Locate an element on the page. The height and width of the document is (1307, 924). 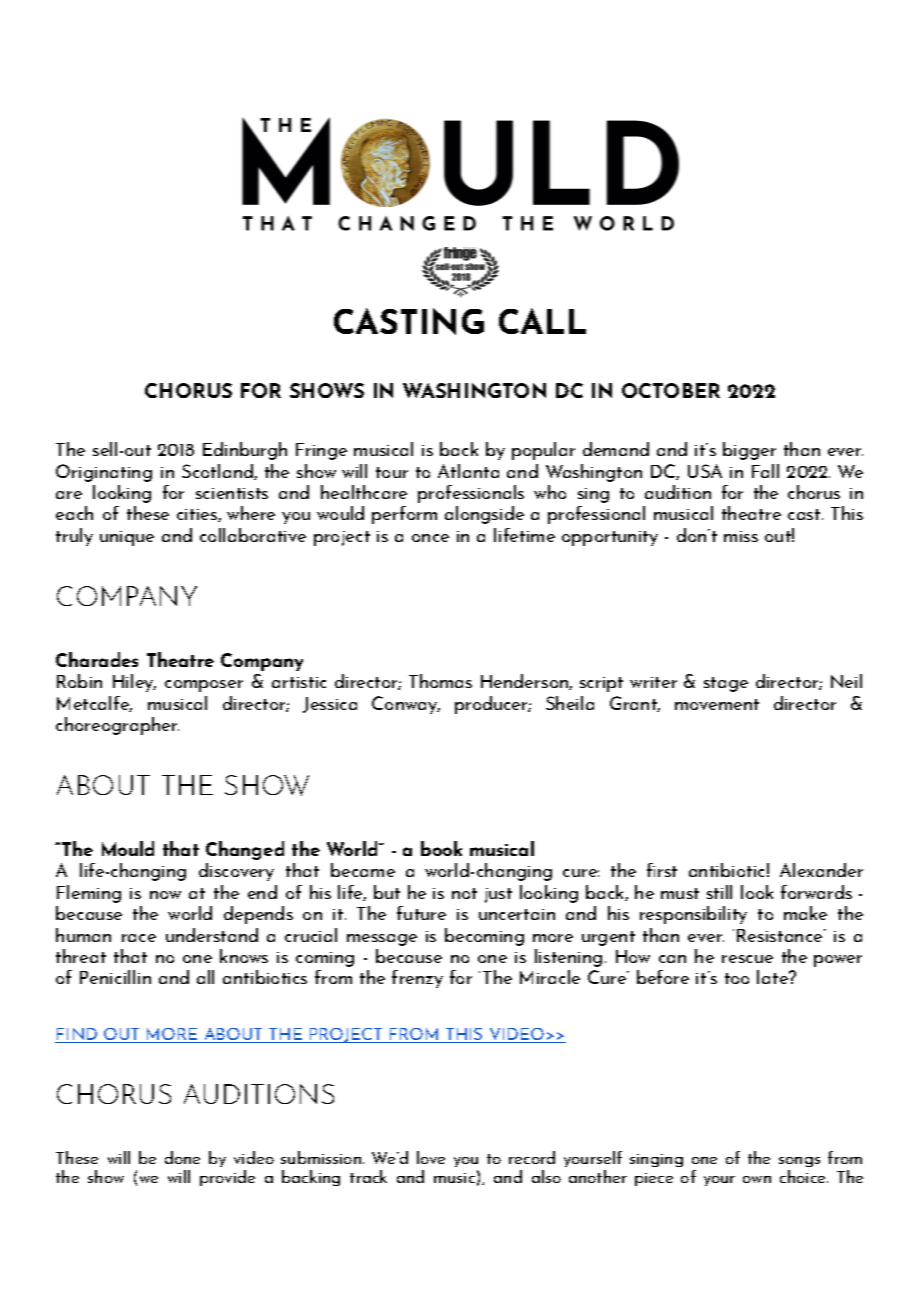
done is located at coordinates (182, 1157).
